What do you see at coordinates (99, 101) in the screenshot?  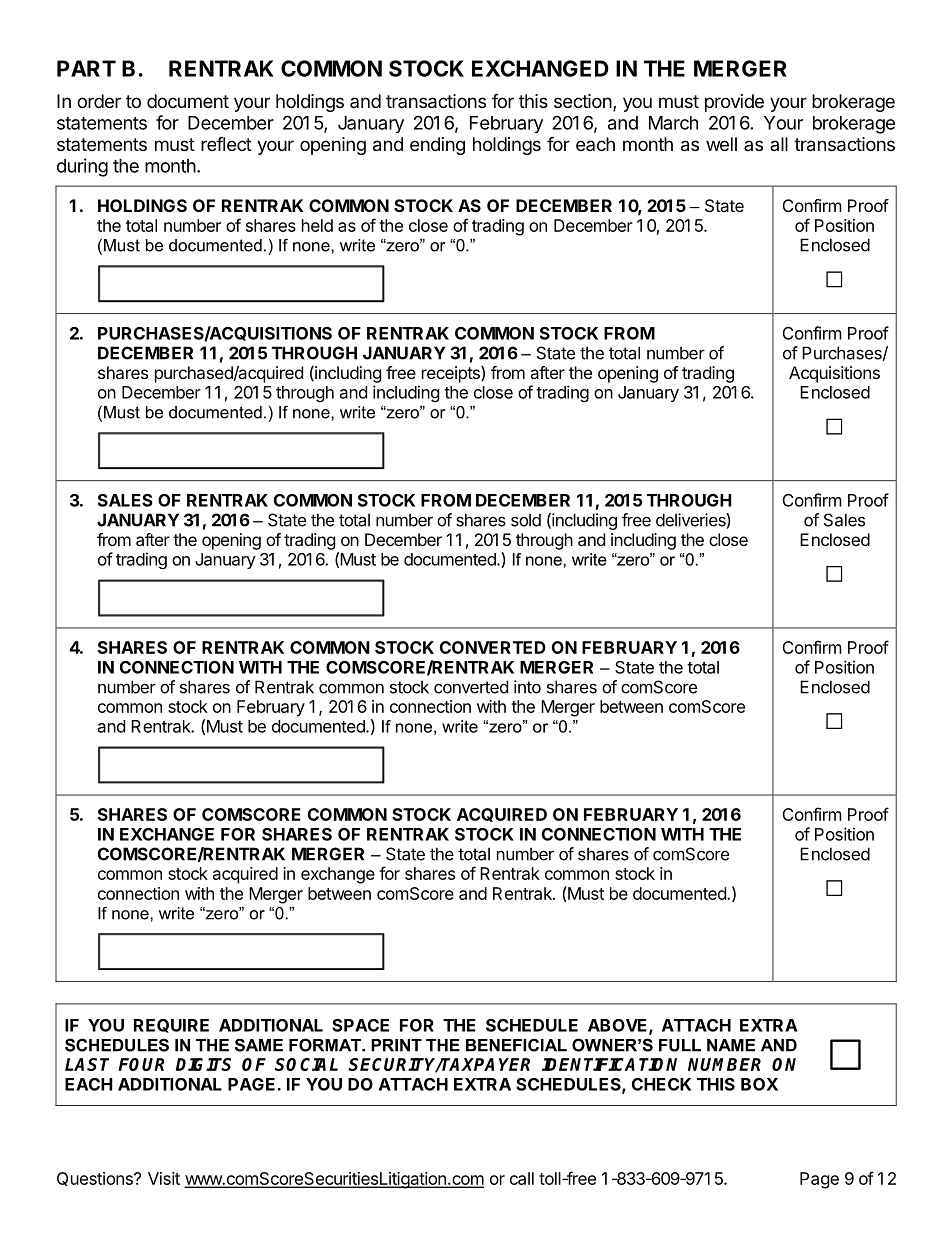 I see `order` at bounding box center [99, 101].
